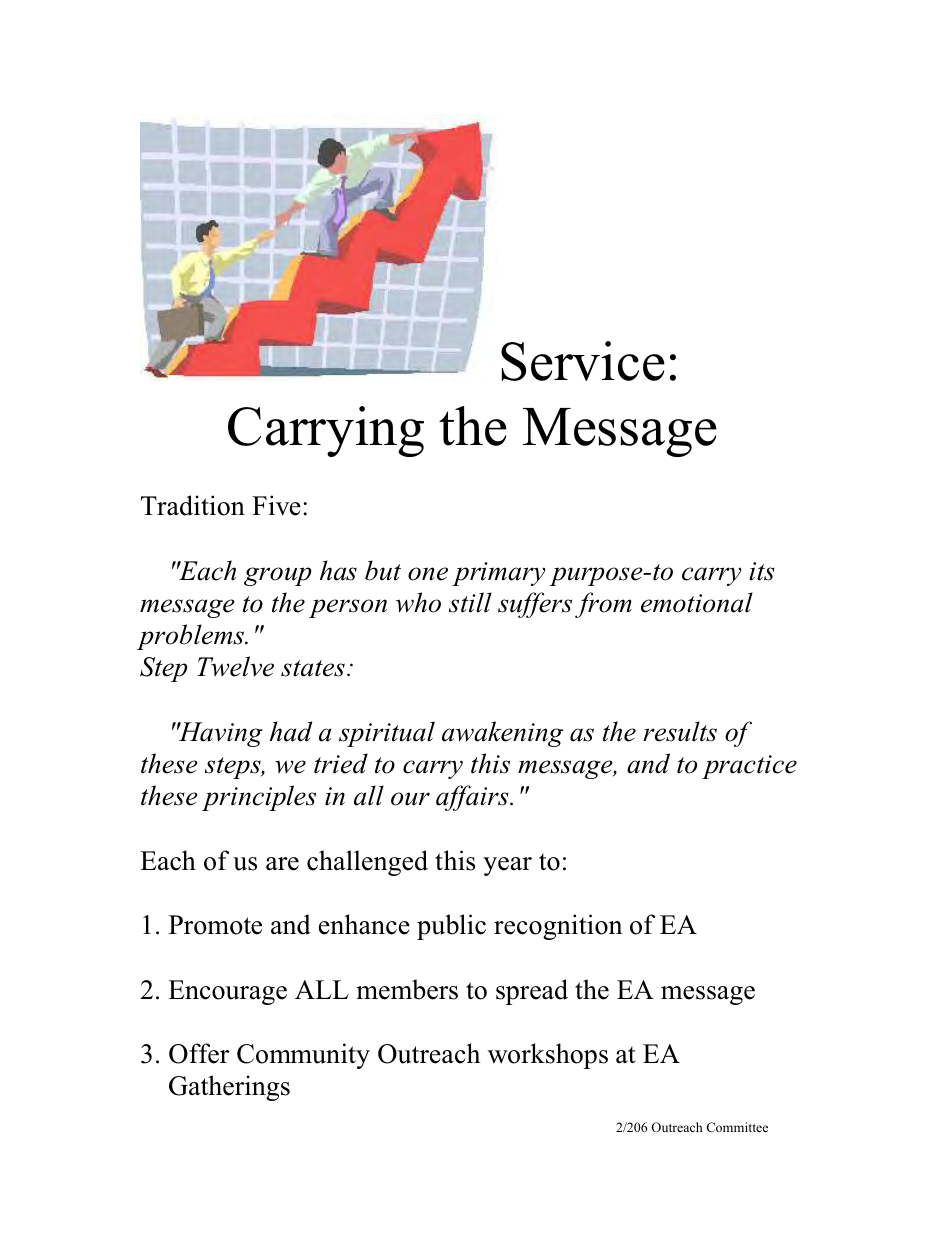 The height and width of the screenshot is (1233, 952). I want to click on Service, so click(583, 361).
